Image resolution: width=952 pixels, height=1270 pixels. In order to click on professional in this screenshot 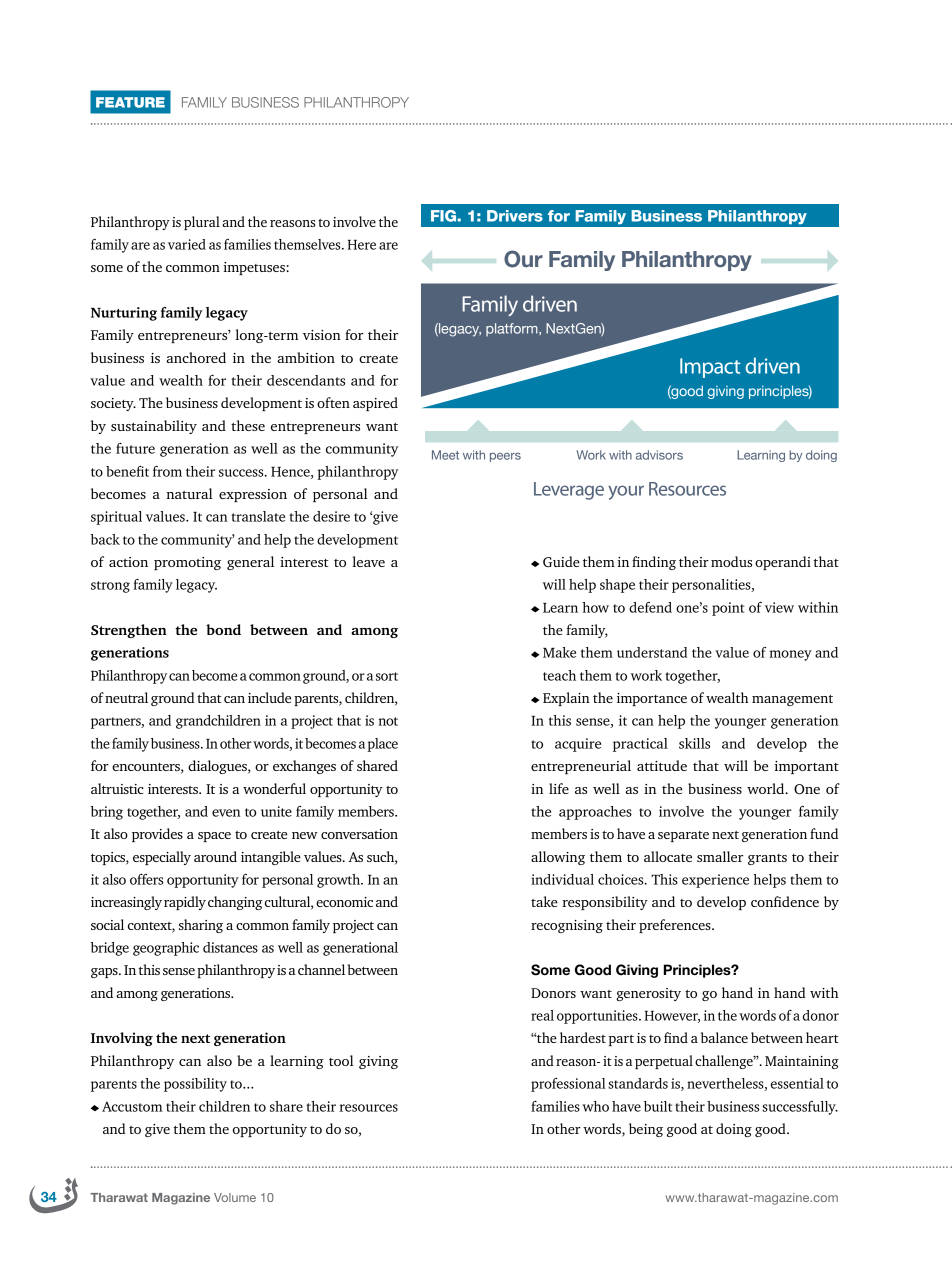, I will do `click(568, 1085)`.
